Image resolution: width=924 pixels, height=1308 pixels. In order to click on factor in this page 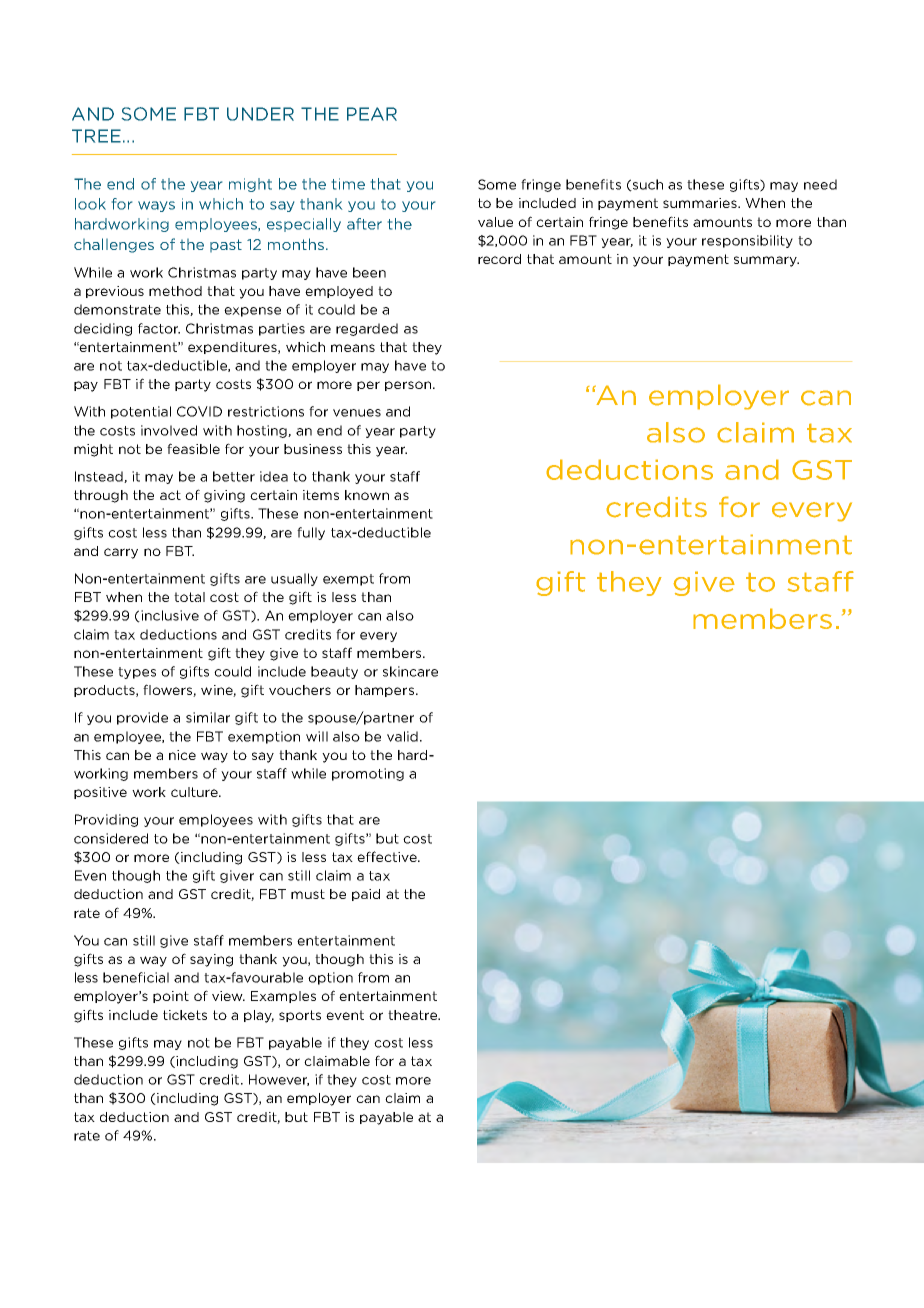, I will do `click(159, 328)`.
